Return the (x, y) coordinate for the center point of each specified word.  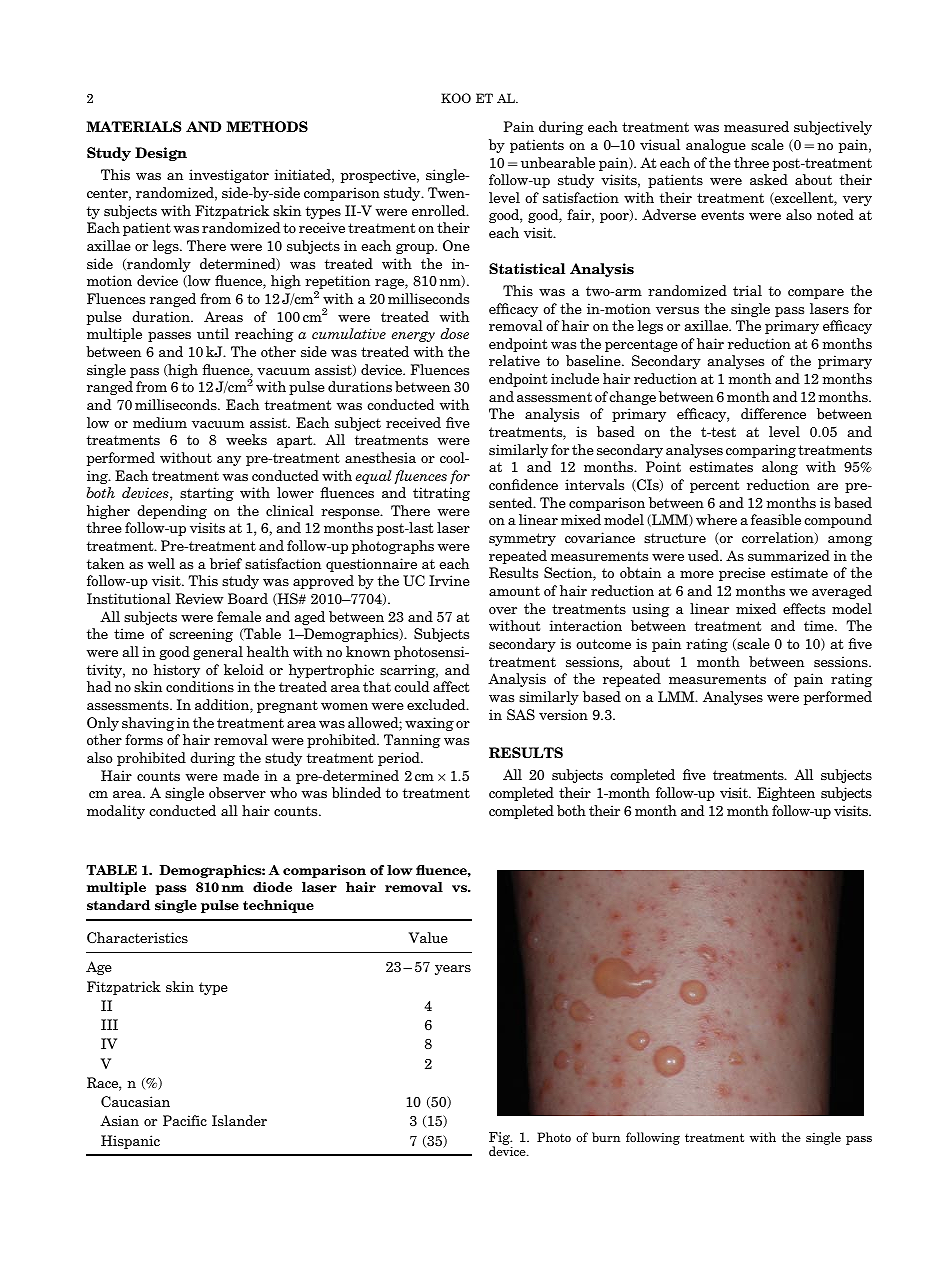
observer (237, 792)
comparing (761, 451)
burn (606, 1137)
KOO (456, 98)
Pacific (185, 1120)
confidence (523, 484)
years (453, 970)
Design (161, 154)
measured (756, 126)
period (400, 759)
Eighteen (786, 794)
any (229, 461)
